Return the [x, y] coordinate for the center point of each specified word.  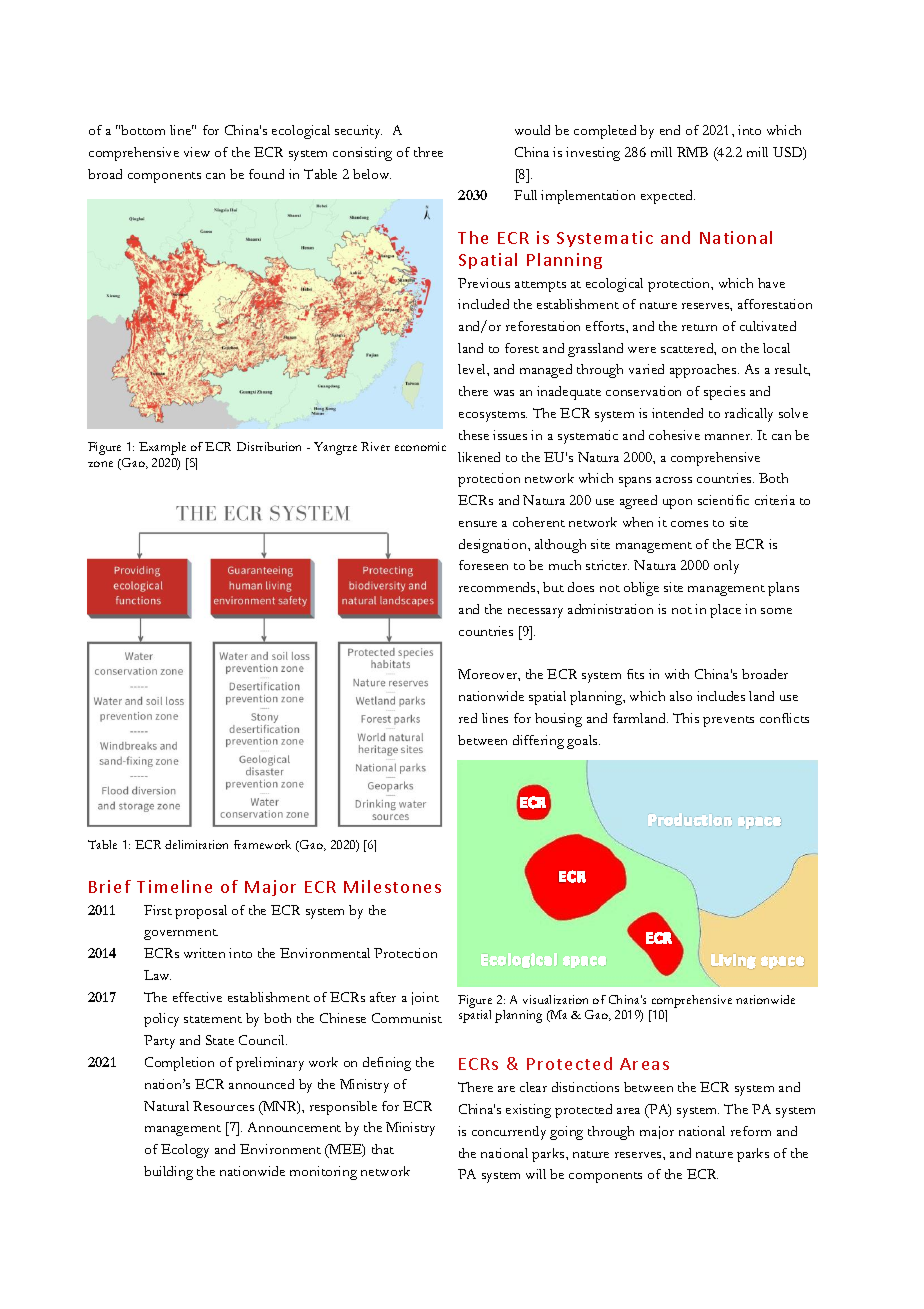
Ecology [185, 1151]
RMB [692, 152]
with [677, 674]
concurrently [509, 1133]
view [197, 152]
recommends [498, 587]
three [428, 152]
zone [100, 464]
